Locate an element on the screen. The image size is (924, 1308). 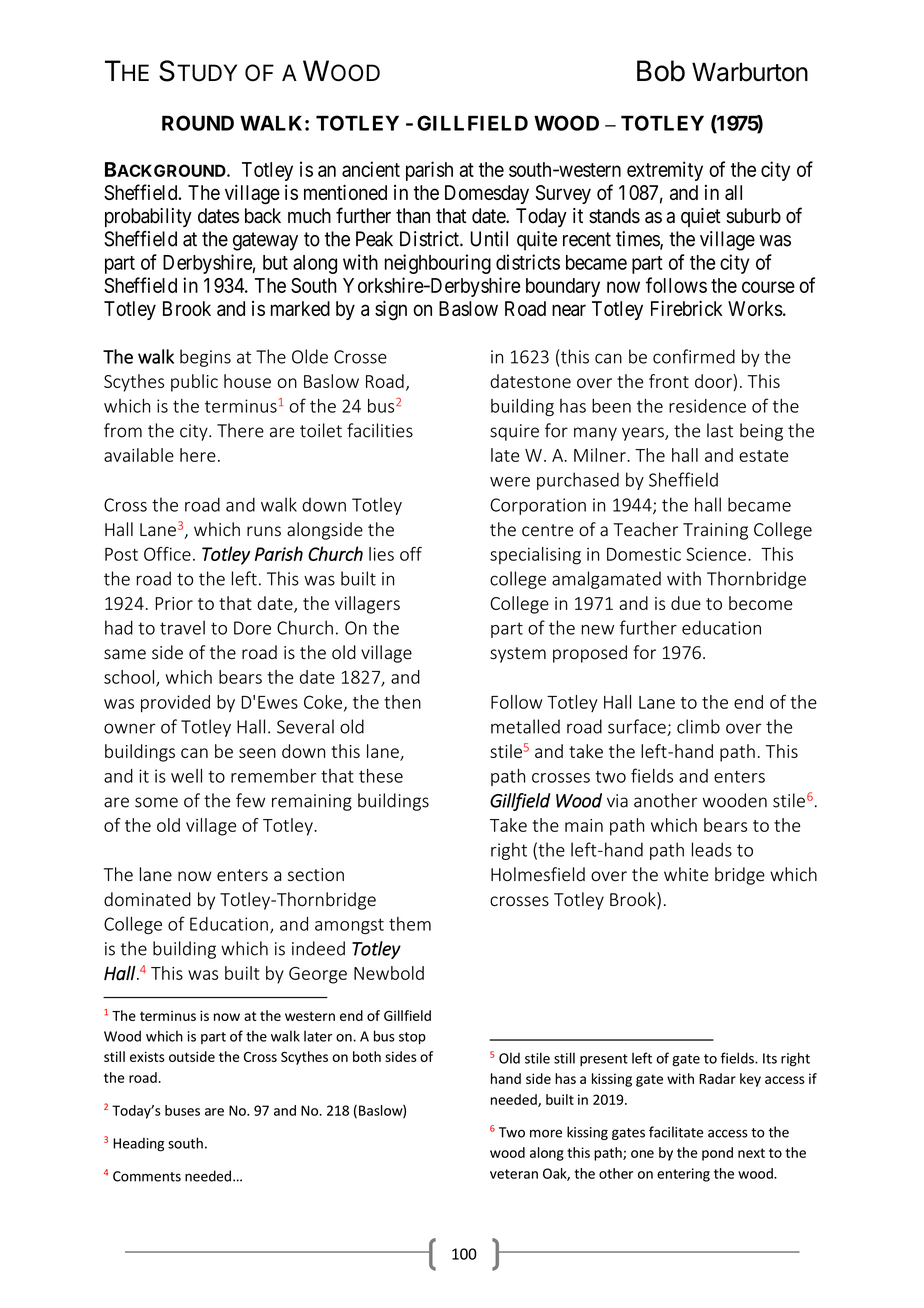
facilities is located at coordinates (380, 430).
